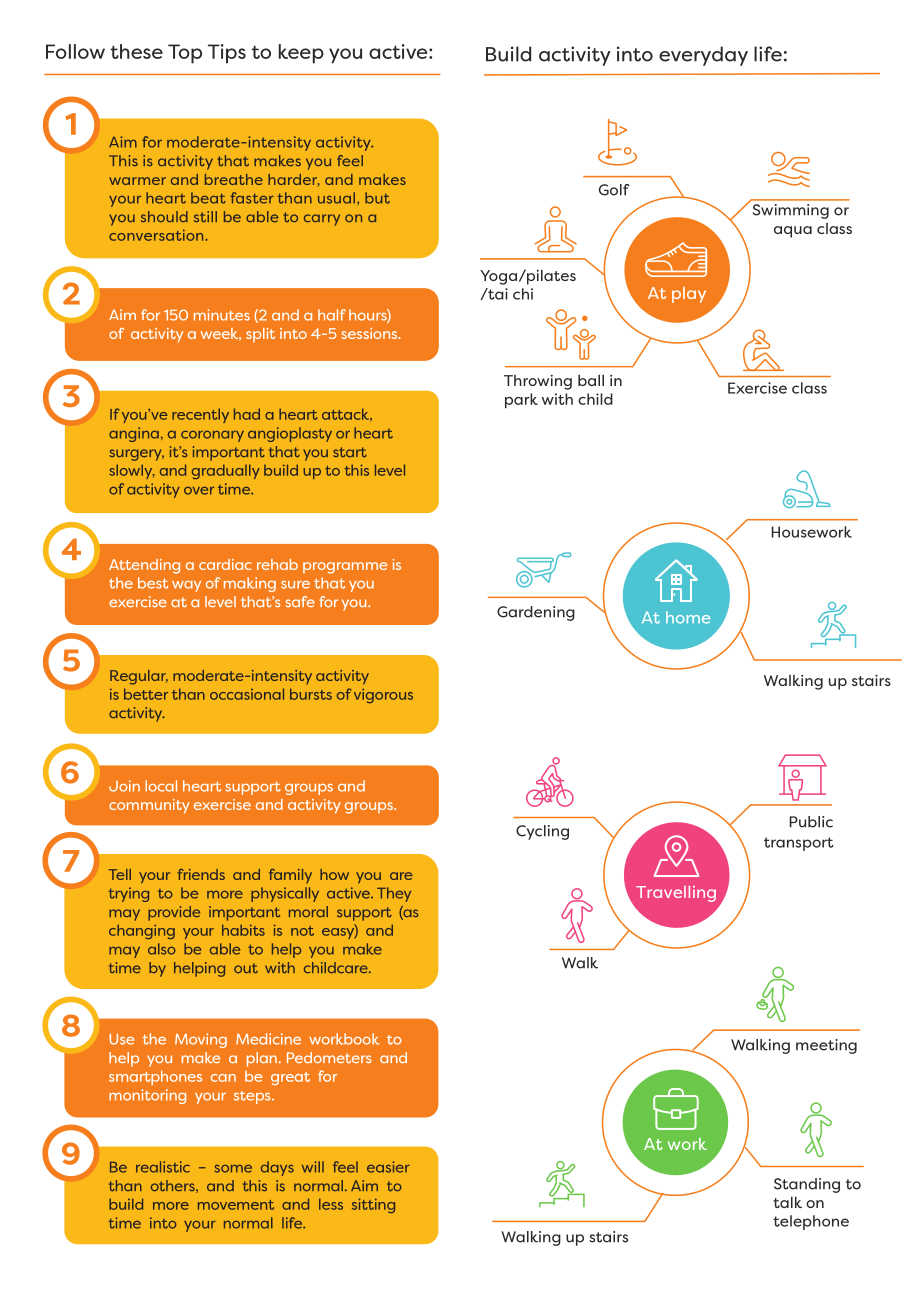 This screenshot has height=1308, width=924. Describe the element at coordinates (134, 434) in the screenshot. I see `angina` at that location.
